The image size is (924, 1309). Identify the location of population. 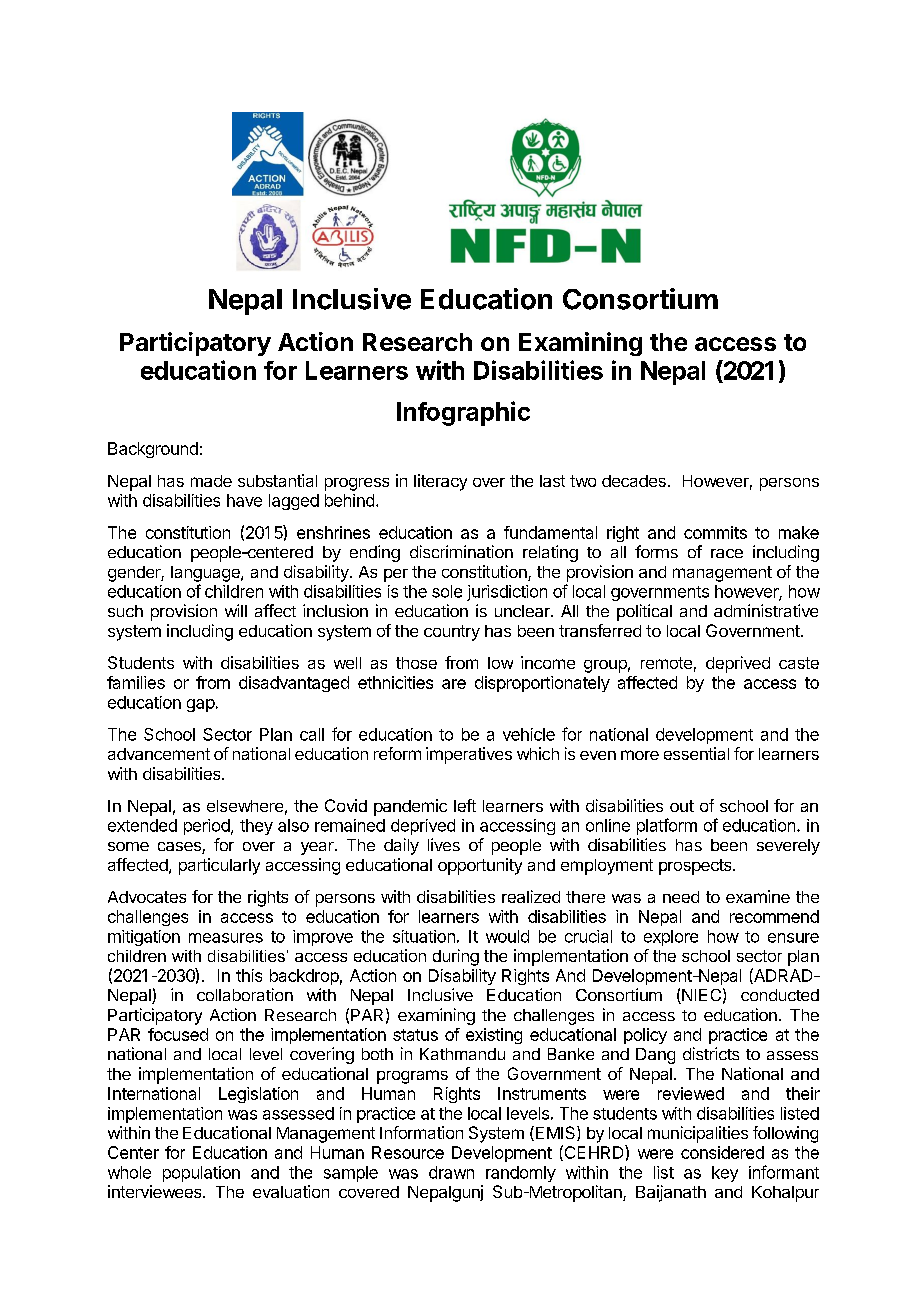
(201, 1174).
